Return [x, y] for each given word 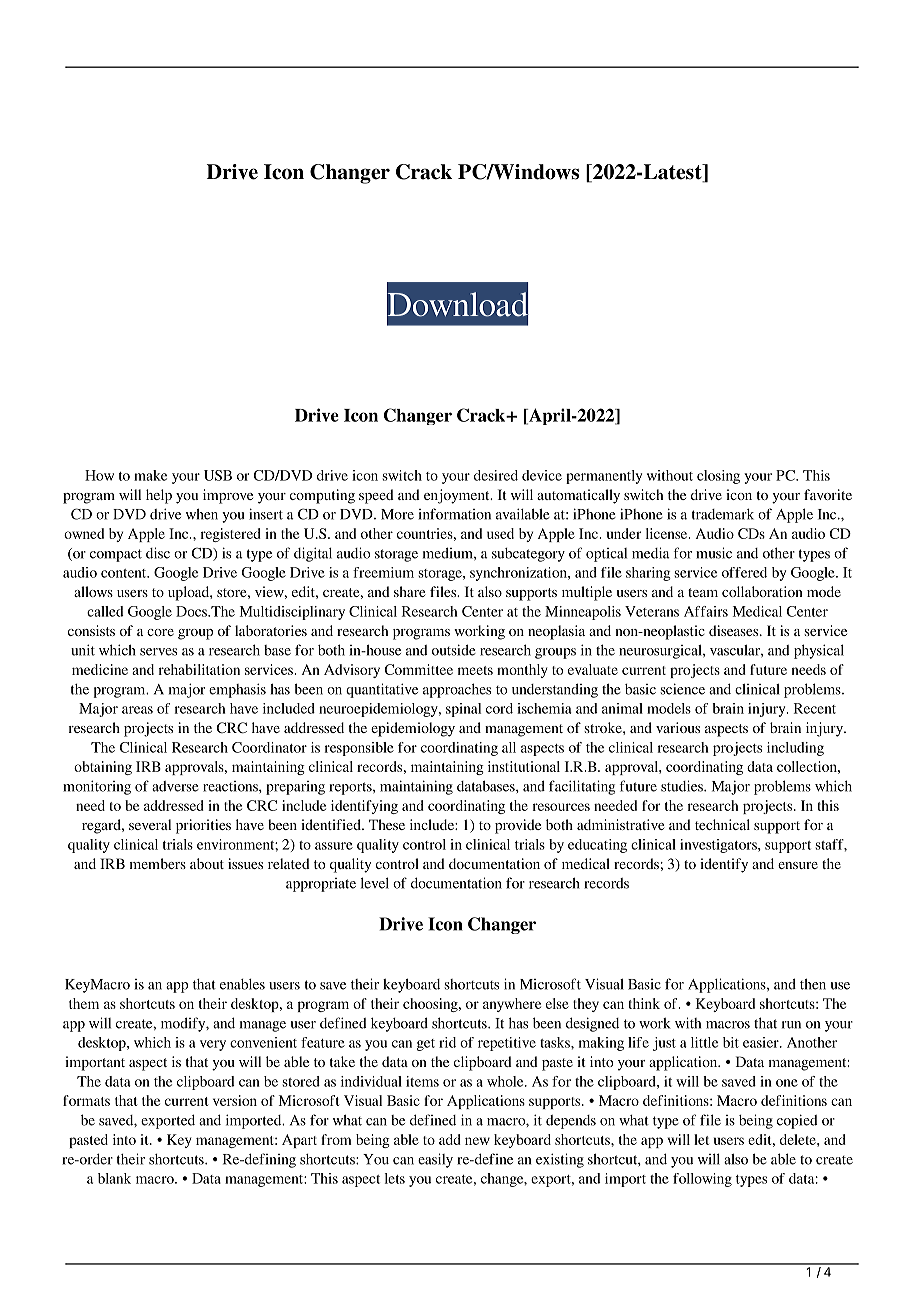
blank [114, 1178]
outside [454, 650]
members [158, 863]
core [160, 632]
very [213, 1045]
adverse [175, 786]
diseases [735, 630]
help [159, 496]
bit [731, 1042]
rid [447, 1042]
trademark [723, 514]
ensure [798, 865]
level [375, 883]
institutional [524, 766]
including [795, 749]
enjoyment [458, 496]
